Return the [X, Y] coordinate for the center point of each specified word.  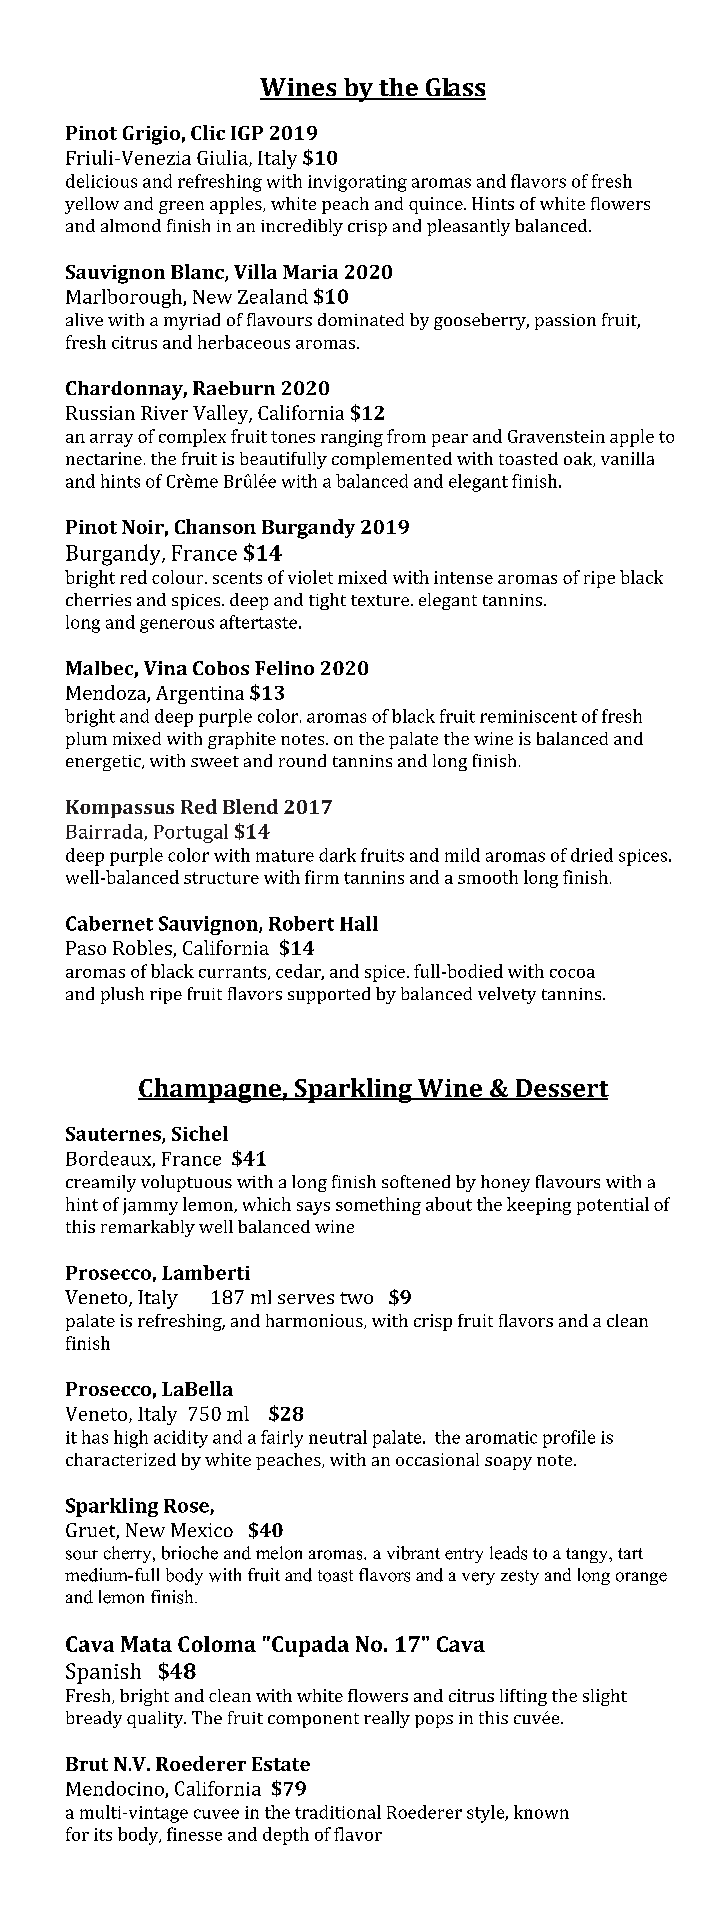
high [131, 1439]
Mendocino [116, 1789]
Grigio [151, 135]
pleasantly [468, 227]
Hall [359, 923]
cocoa [572, 973]
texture [381, 600]
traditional [338, 1812]
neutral [338, 1437]
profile [569, 1439]
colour [179, 577]
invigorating [357, 183]
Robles [143, 949]
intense [463, 577]
